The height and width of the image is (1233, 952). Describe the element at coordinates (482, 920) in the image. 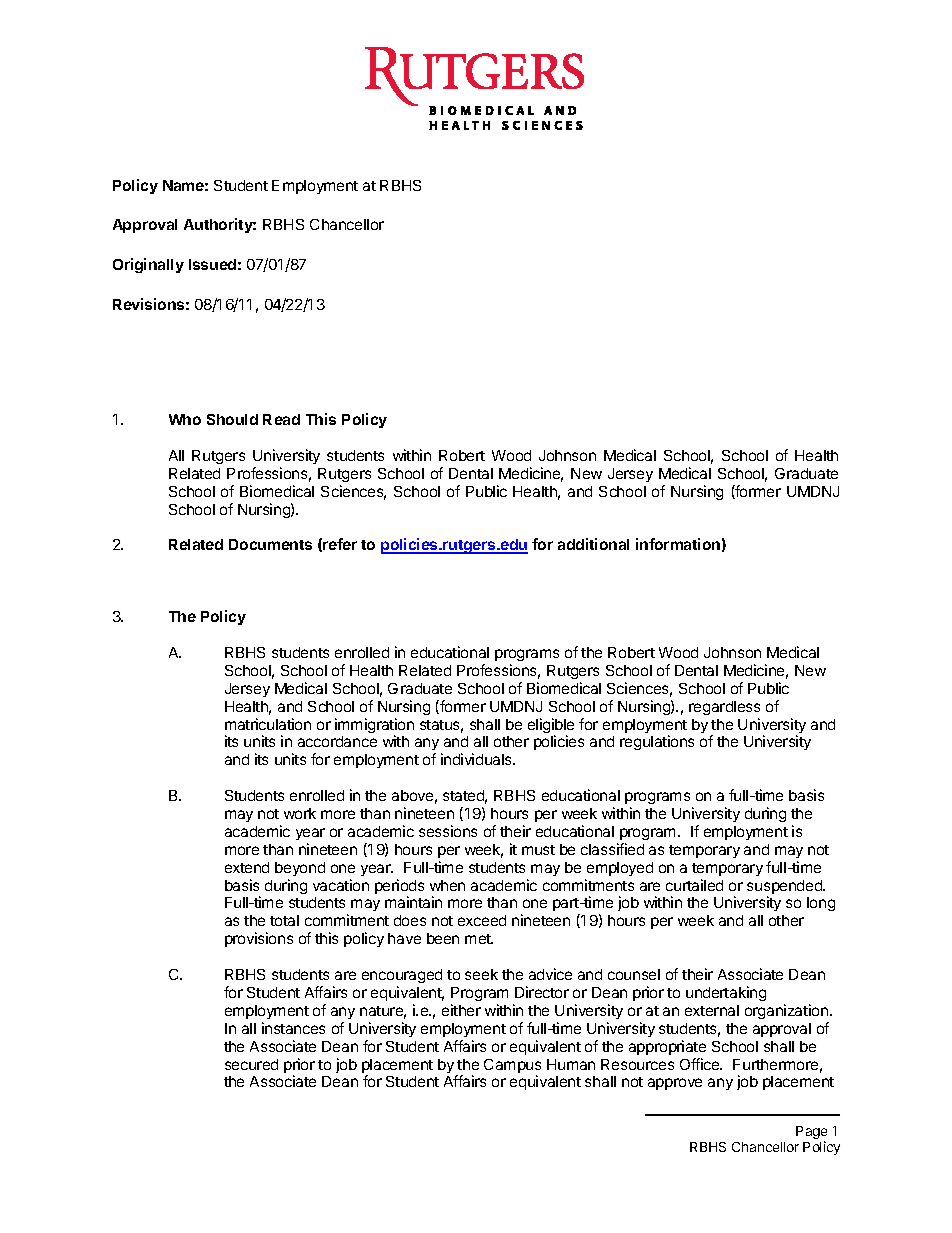

I see `exceed` at that location.
